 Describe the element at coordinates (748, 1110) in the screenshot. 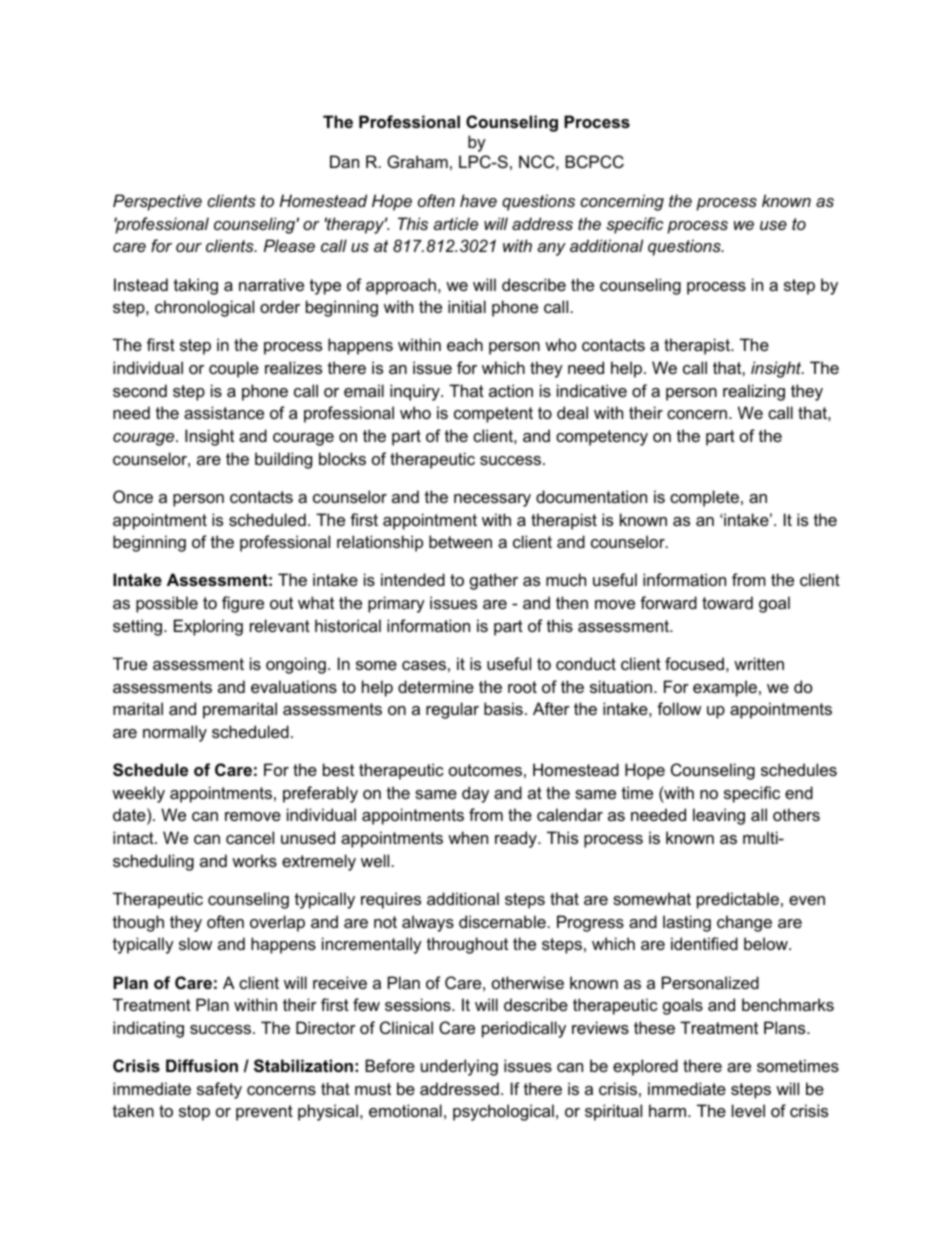

I see `level` at that location.
